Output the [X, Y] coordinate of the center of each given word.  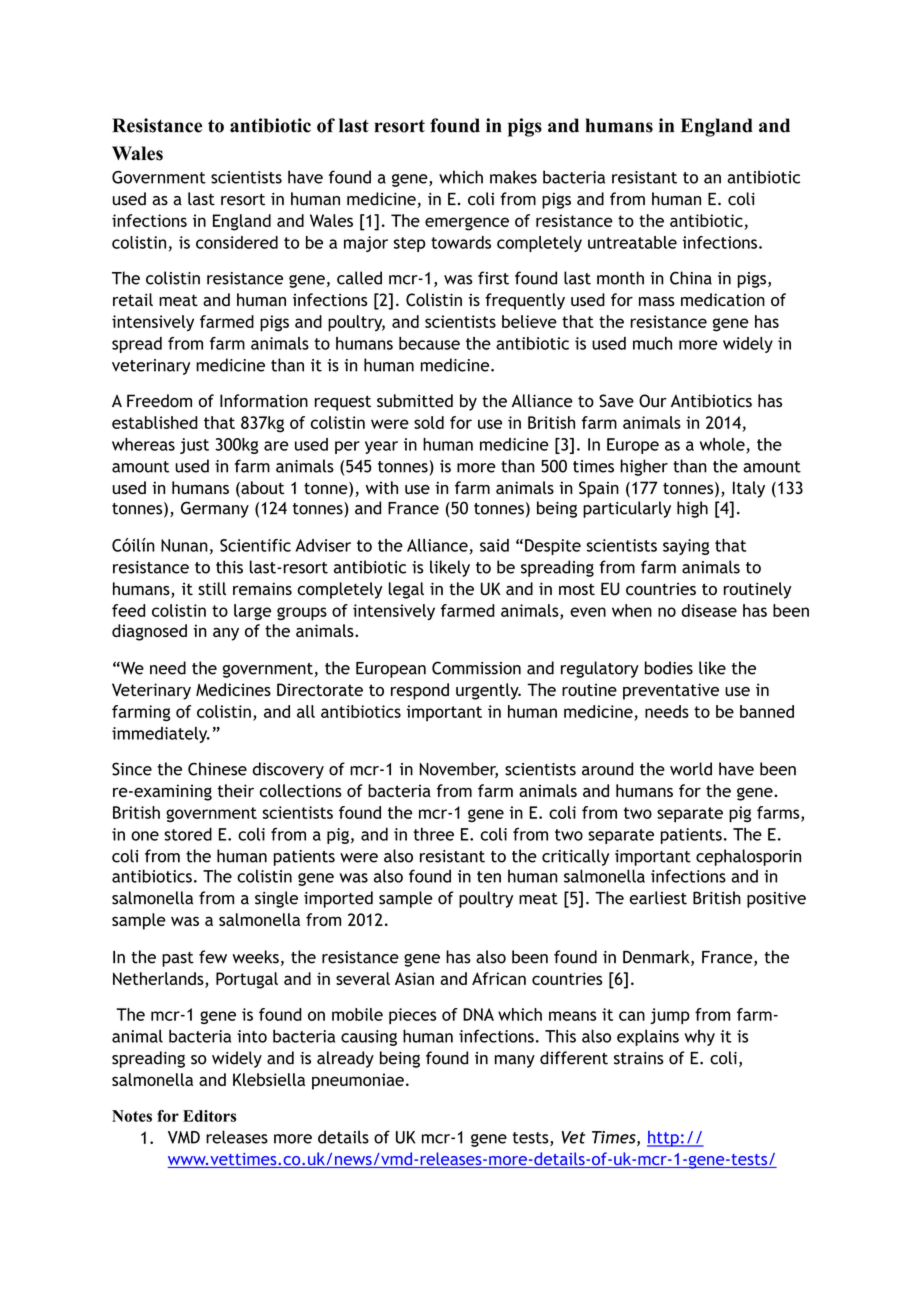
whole [723, 445]
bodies [669, 668]
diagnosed [149, 632]
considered [237, 242]
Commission [476, 668]
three [434, 834]
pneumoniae [358, 1081]
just [194, 446]
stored [188, 834]
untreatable [632, 242]
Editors [209, 1116]
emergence [467, 224]
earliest [658, 898]
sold [429, 422]
